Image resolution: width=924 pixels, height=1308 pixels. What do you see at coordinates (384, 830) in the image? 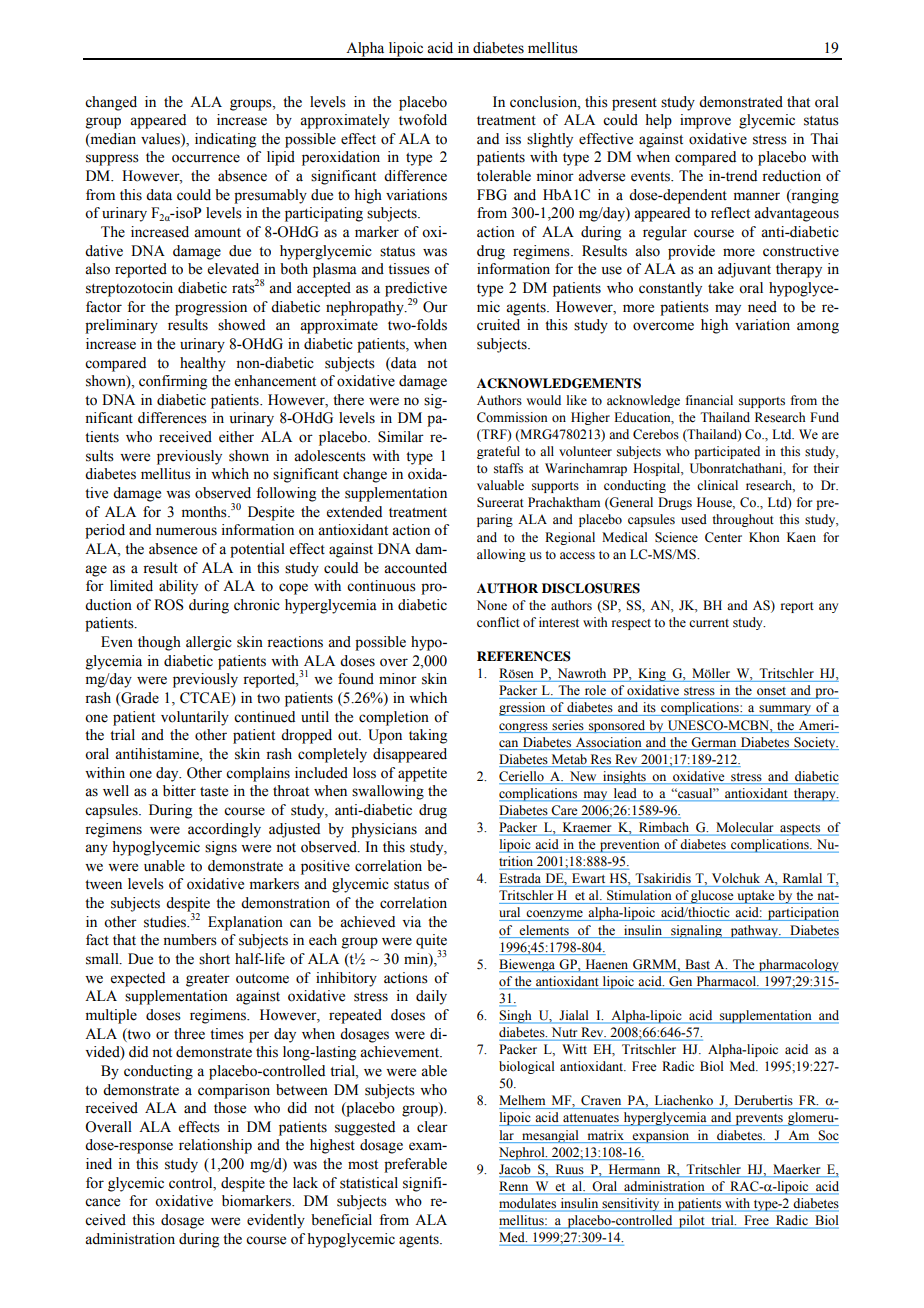
I see `physicians` at bounding box center [384, 830].
